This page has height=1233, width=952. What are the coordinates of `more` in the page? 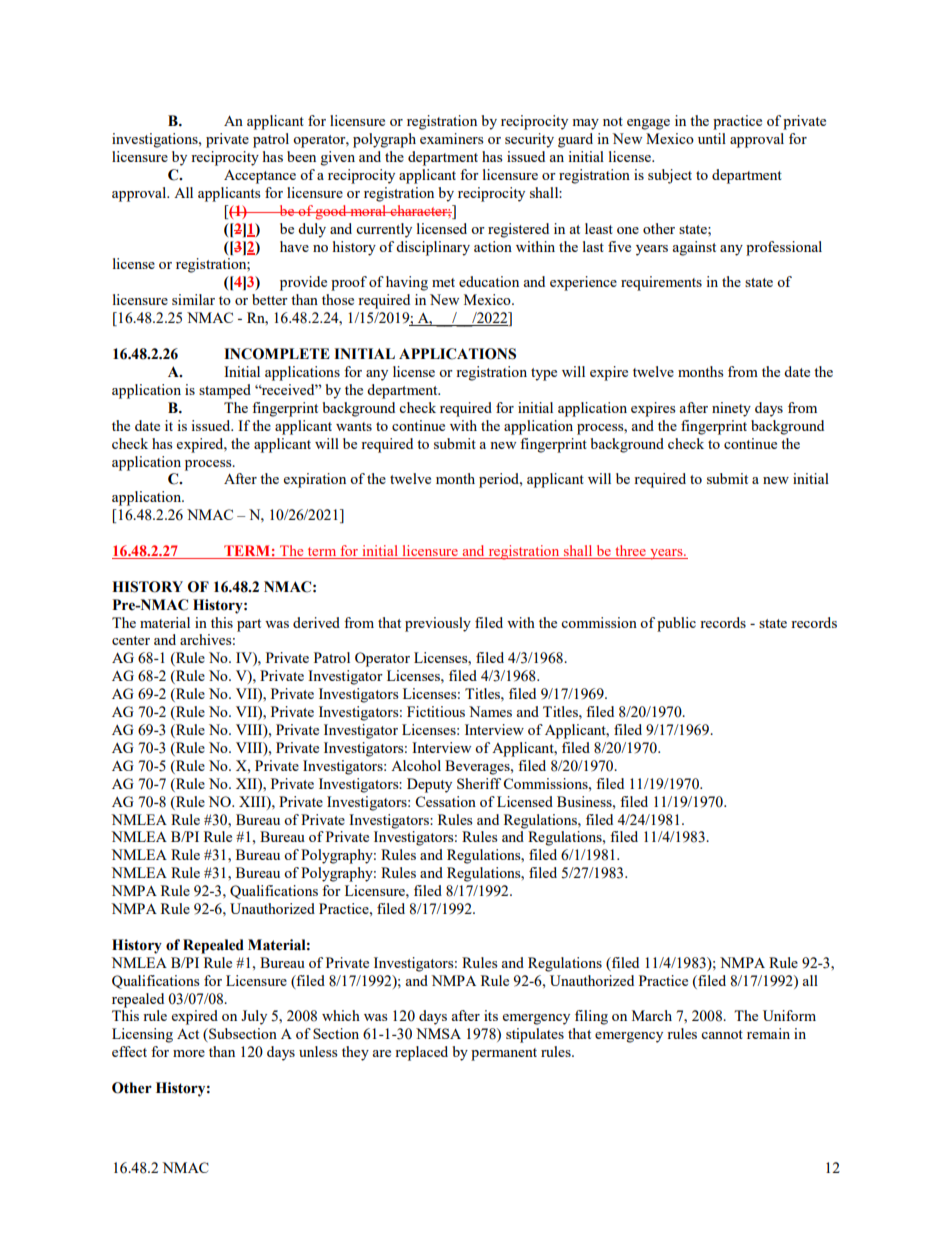 It's located at (189, 1053).
